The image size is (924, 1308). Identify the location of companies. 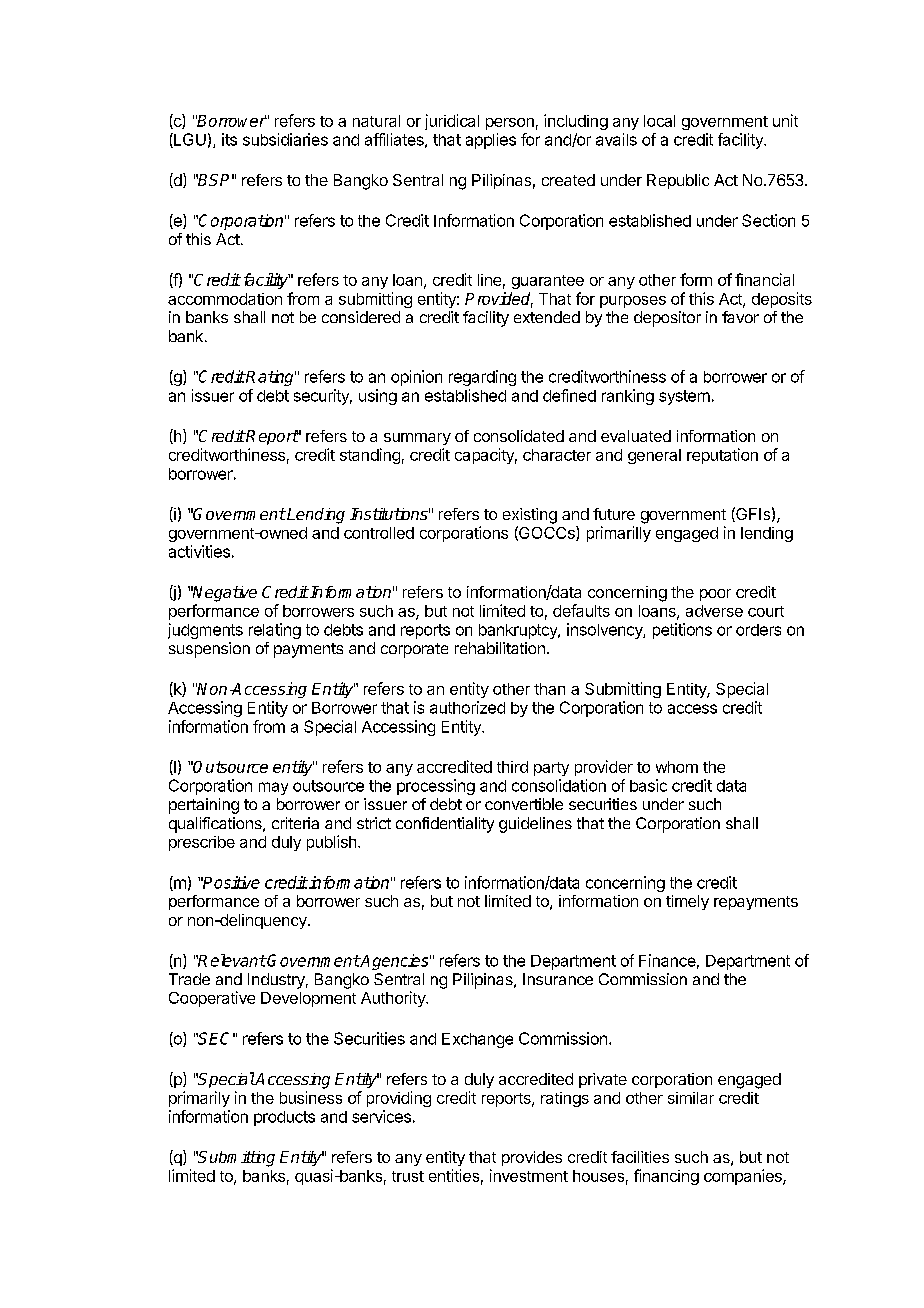
(744, 1177).
